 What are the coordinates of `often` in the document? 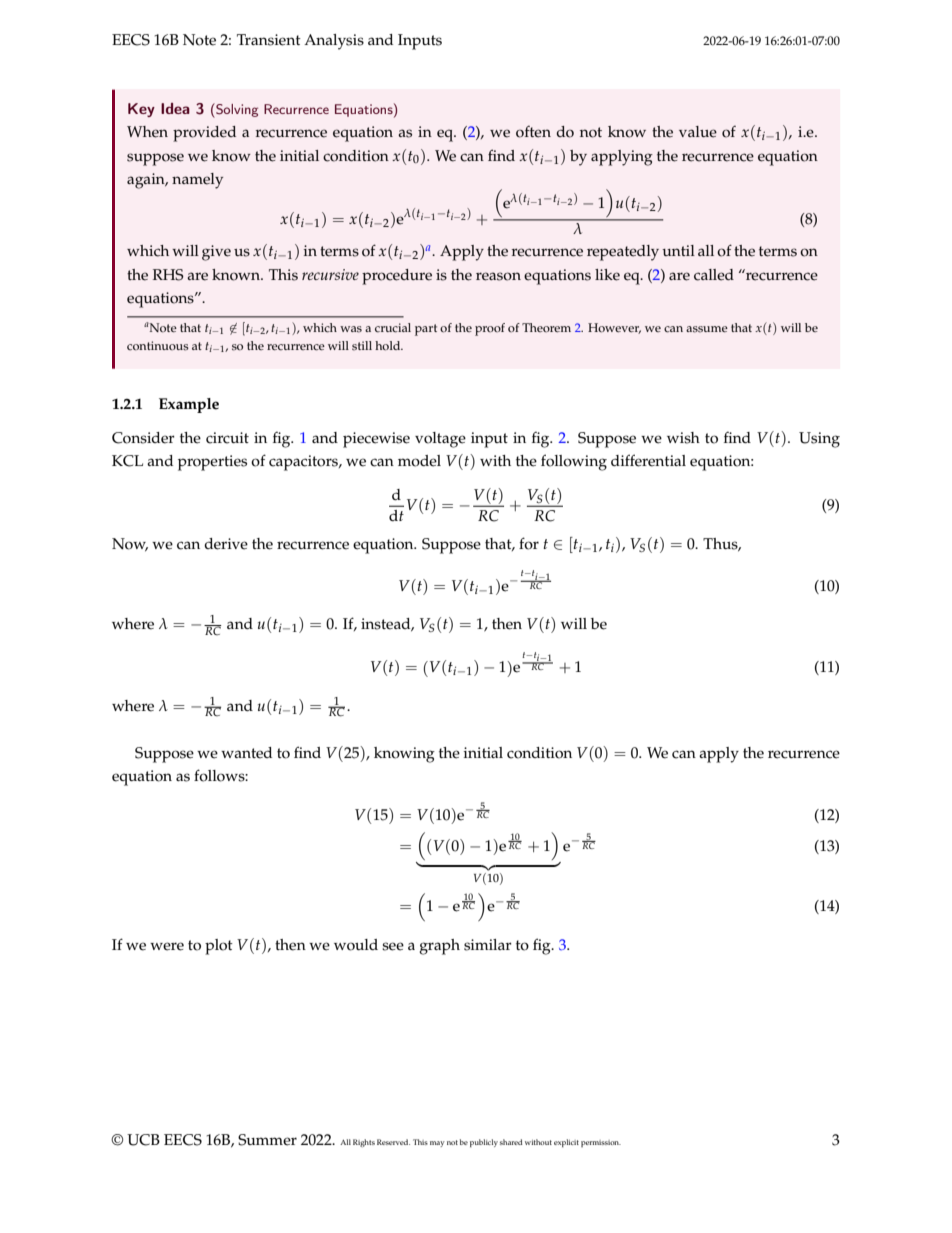 It's located at (533, 131).
